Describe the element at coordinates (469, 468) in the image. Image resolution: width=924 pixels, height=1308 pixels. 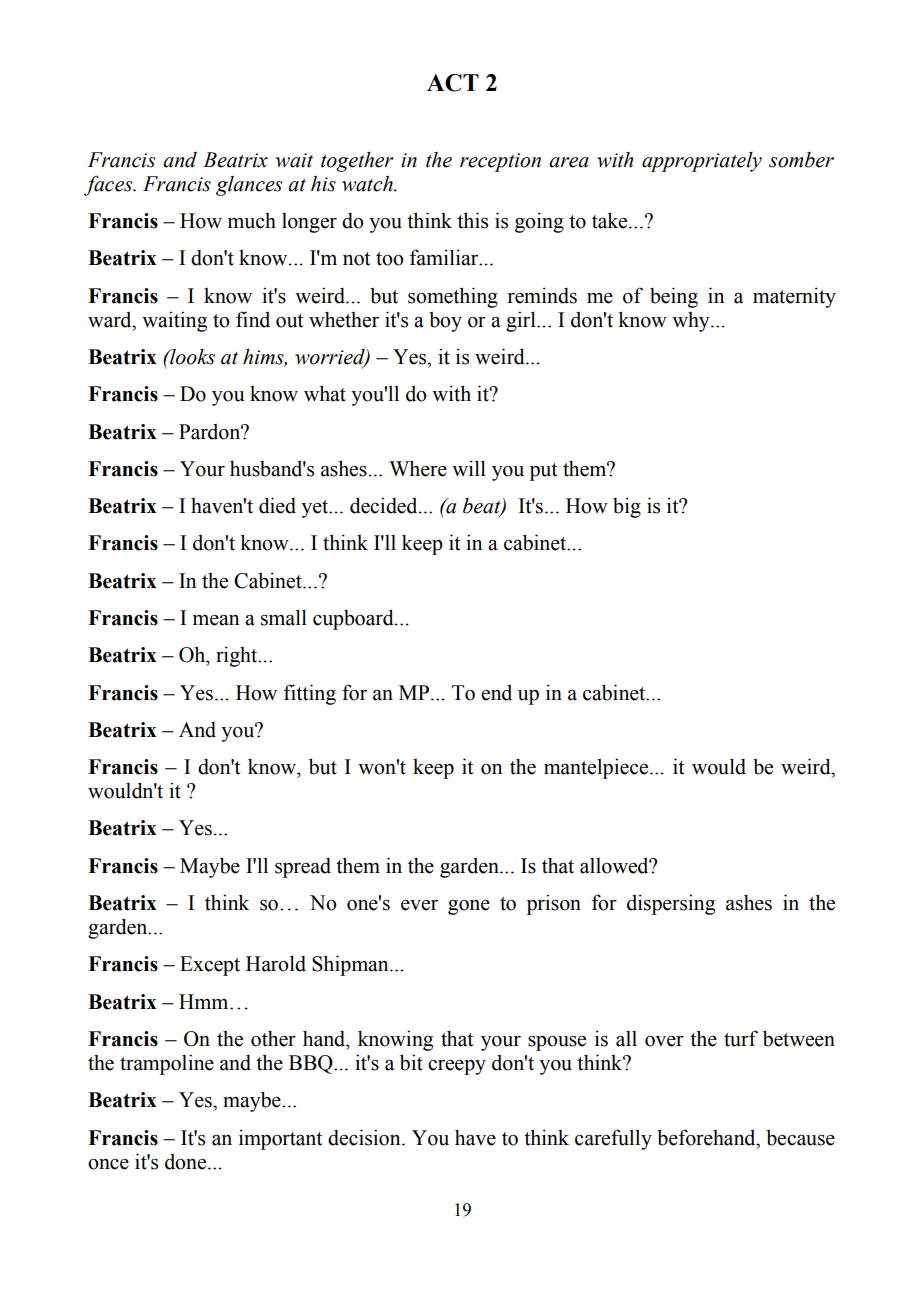
I see `will` at that location.
